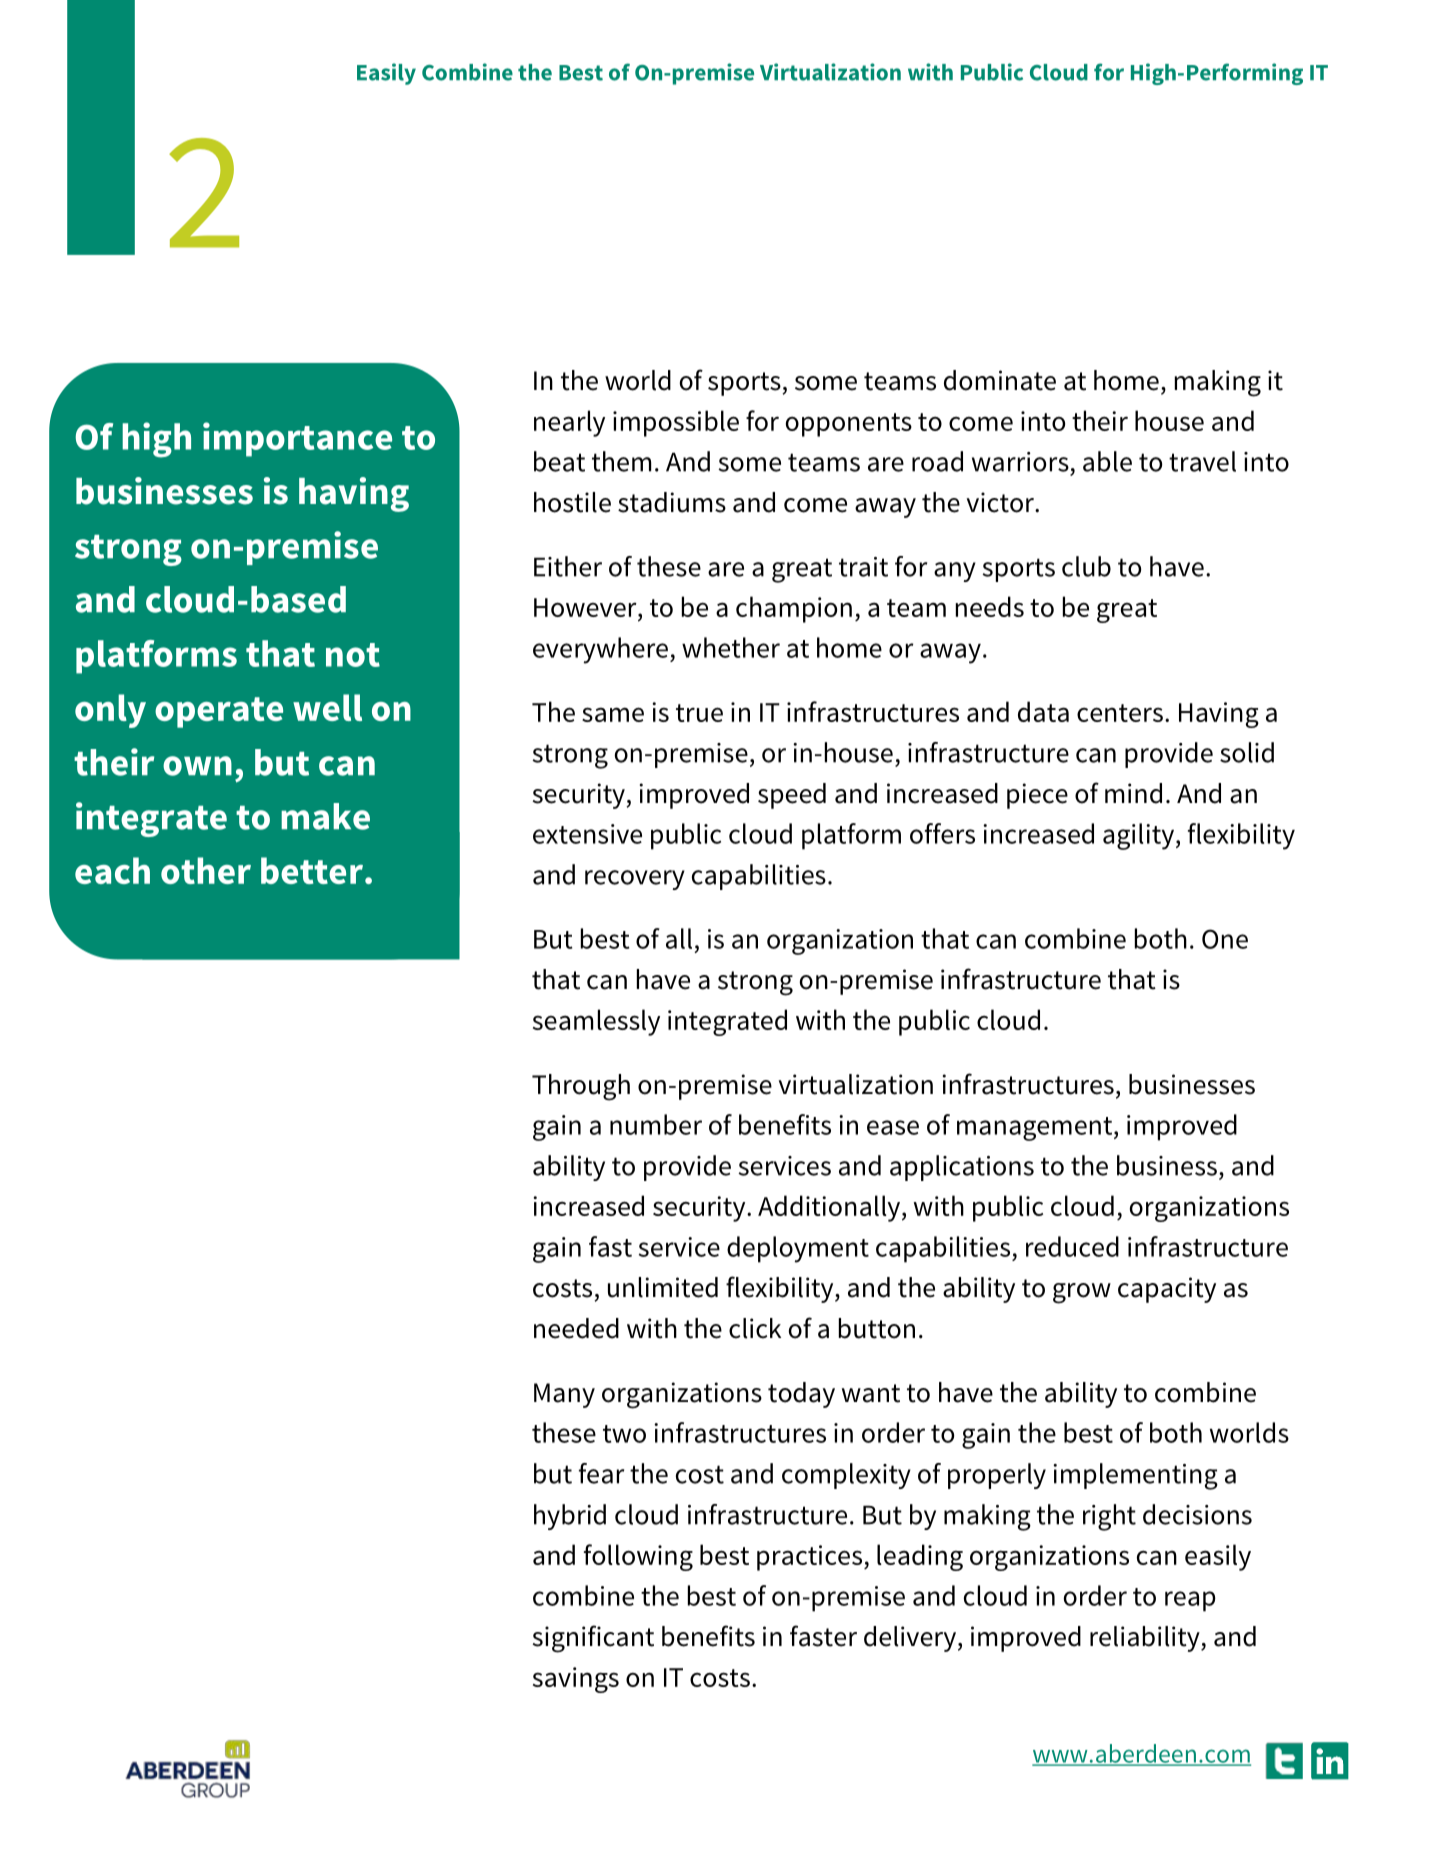 This screenshot has height=1857, width=1435. I want to click on importance, so click(297, 439).
